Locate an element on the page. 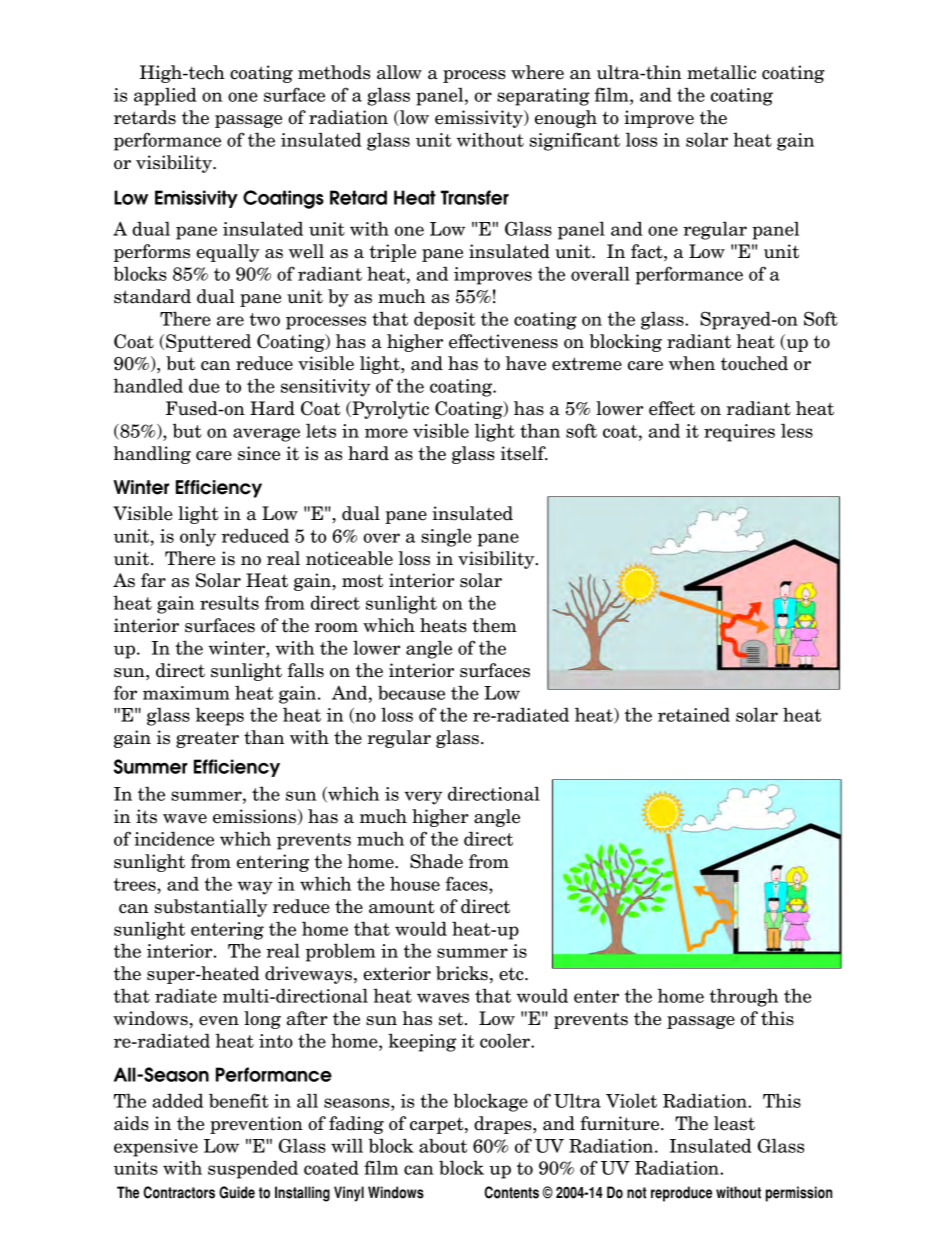 This image has height=1233, width=952. have is located at coordinates (526, 363).
